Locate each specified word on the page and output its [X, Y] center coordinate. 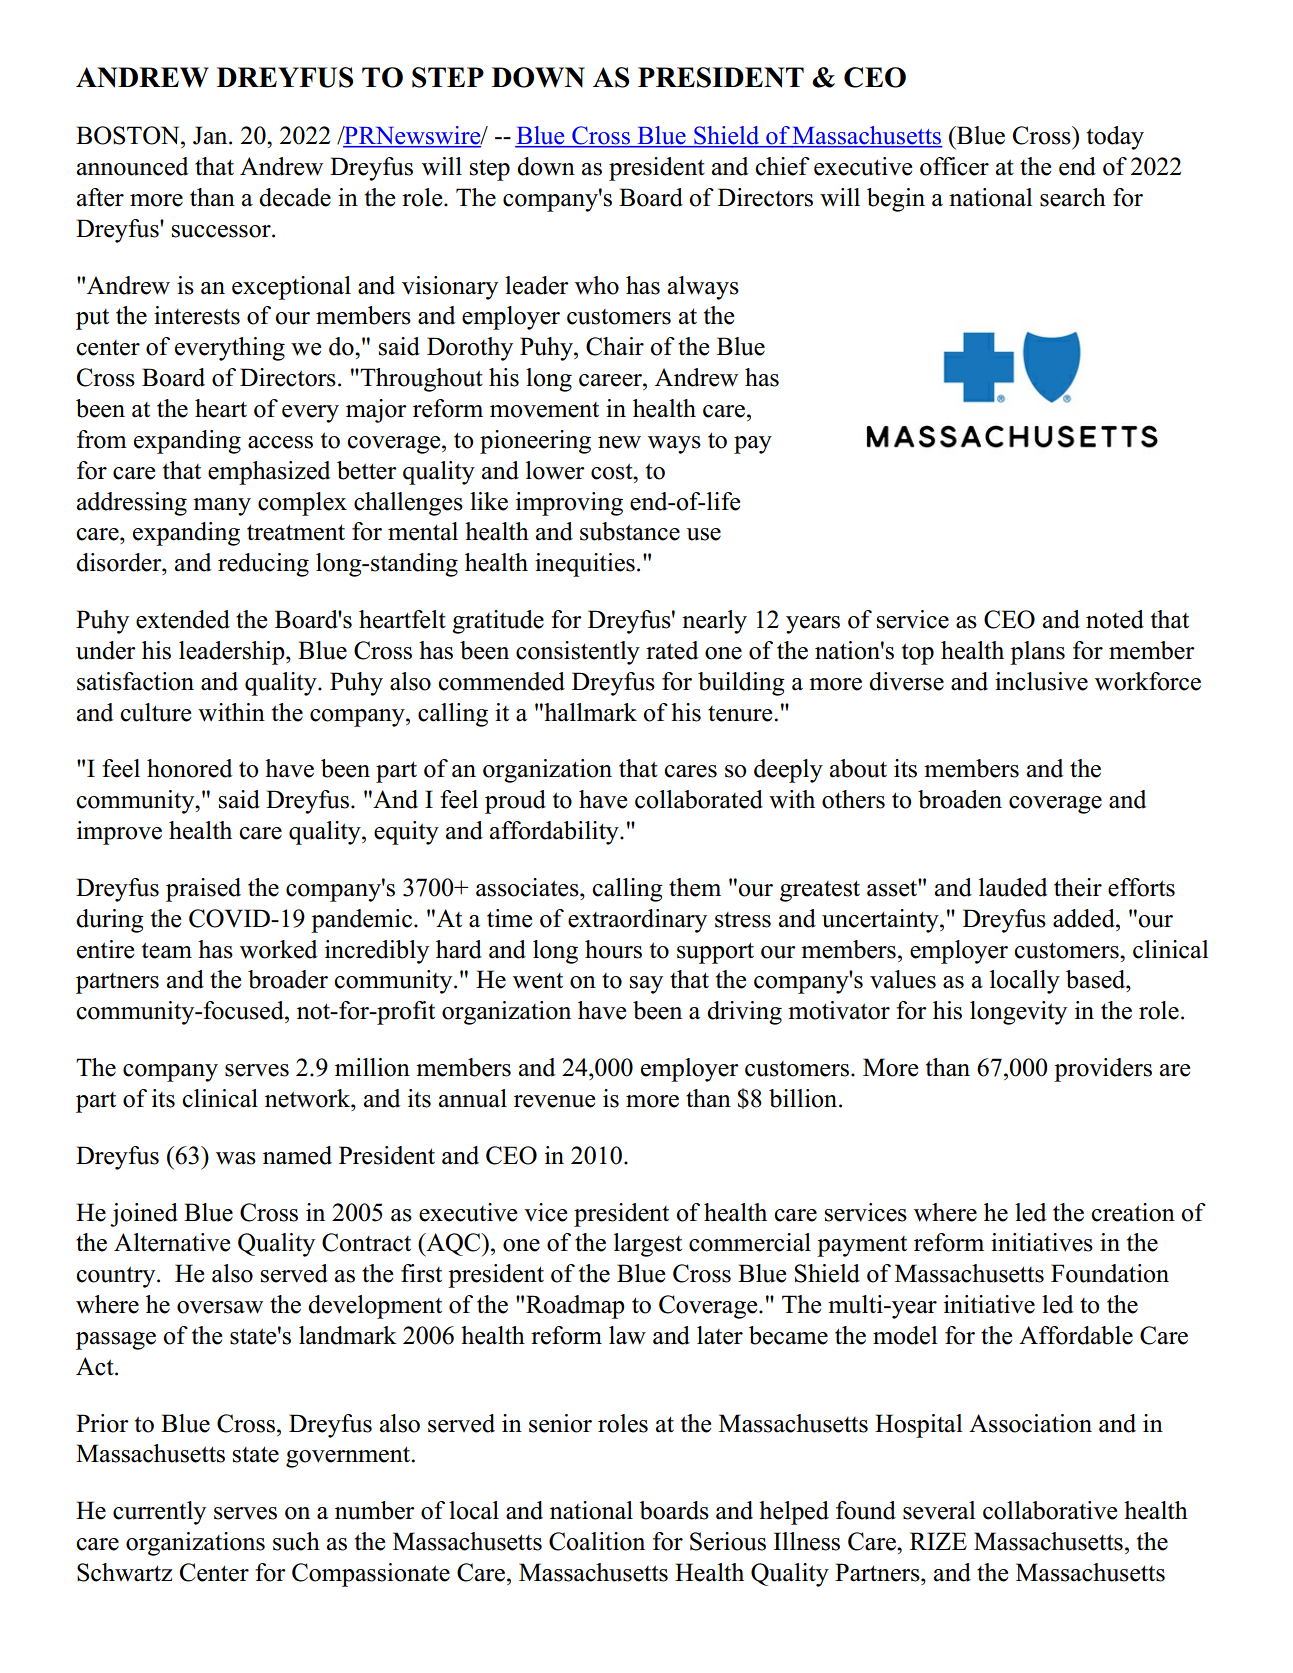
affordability [555, 833]
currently [159, 1513]
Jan [211, 135]
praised [203, 890]
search [1073, 197]
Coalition [597, 1541]
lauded [1013, 887]
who [597, 285]
